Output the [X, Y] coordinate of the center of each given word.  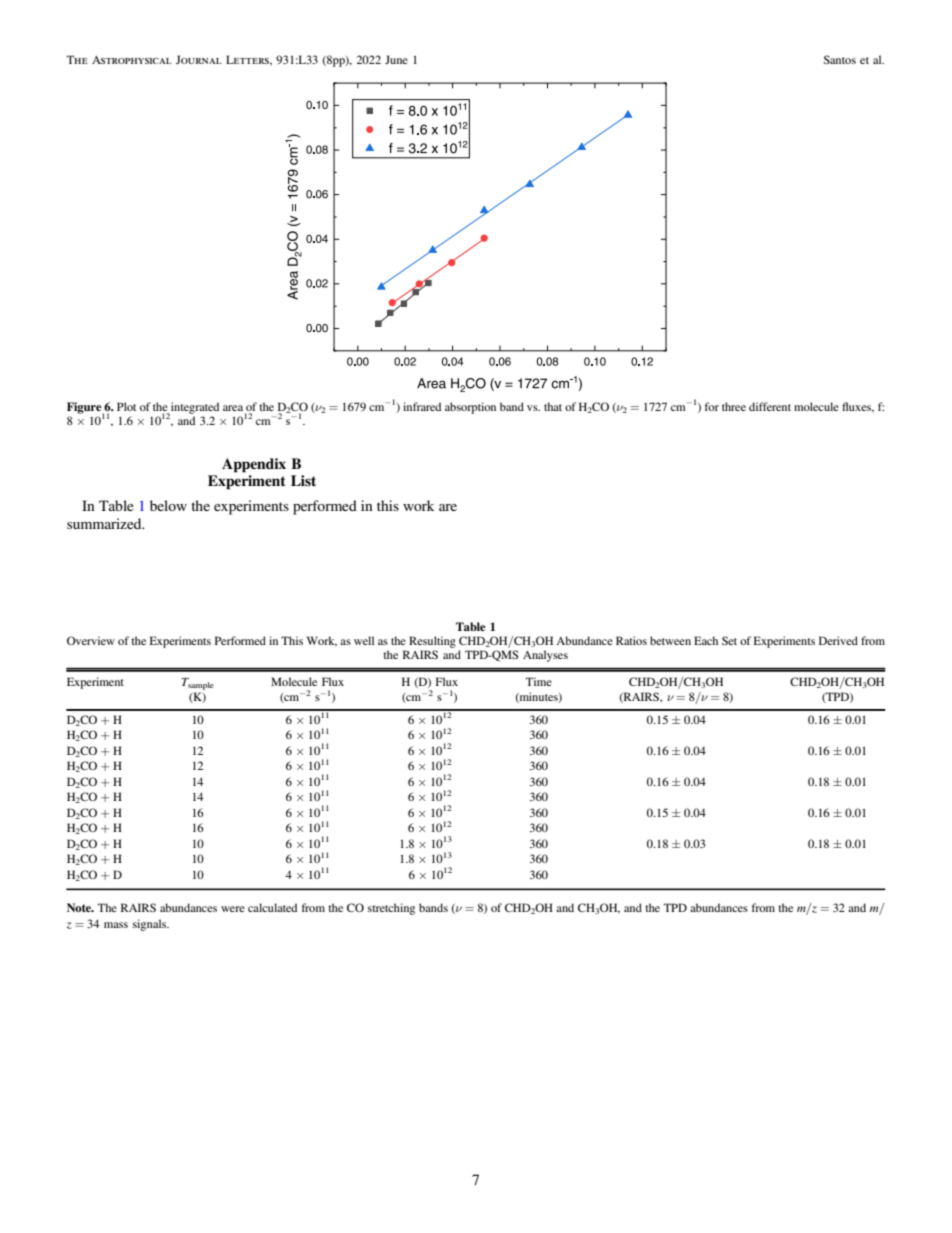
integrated [194, 409]
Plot [126, 406]
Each [706, 640]
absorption [470, 408]
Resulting [432, 642]
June [396, 59]
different [770, 406]
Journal [199, 59]
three [734, 406]
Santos [840, 59]
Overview [91, 640]
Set [729, 640]
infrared [422, 406]
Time [538, 681]
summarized [105, 523]
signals [151, 925]
